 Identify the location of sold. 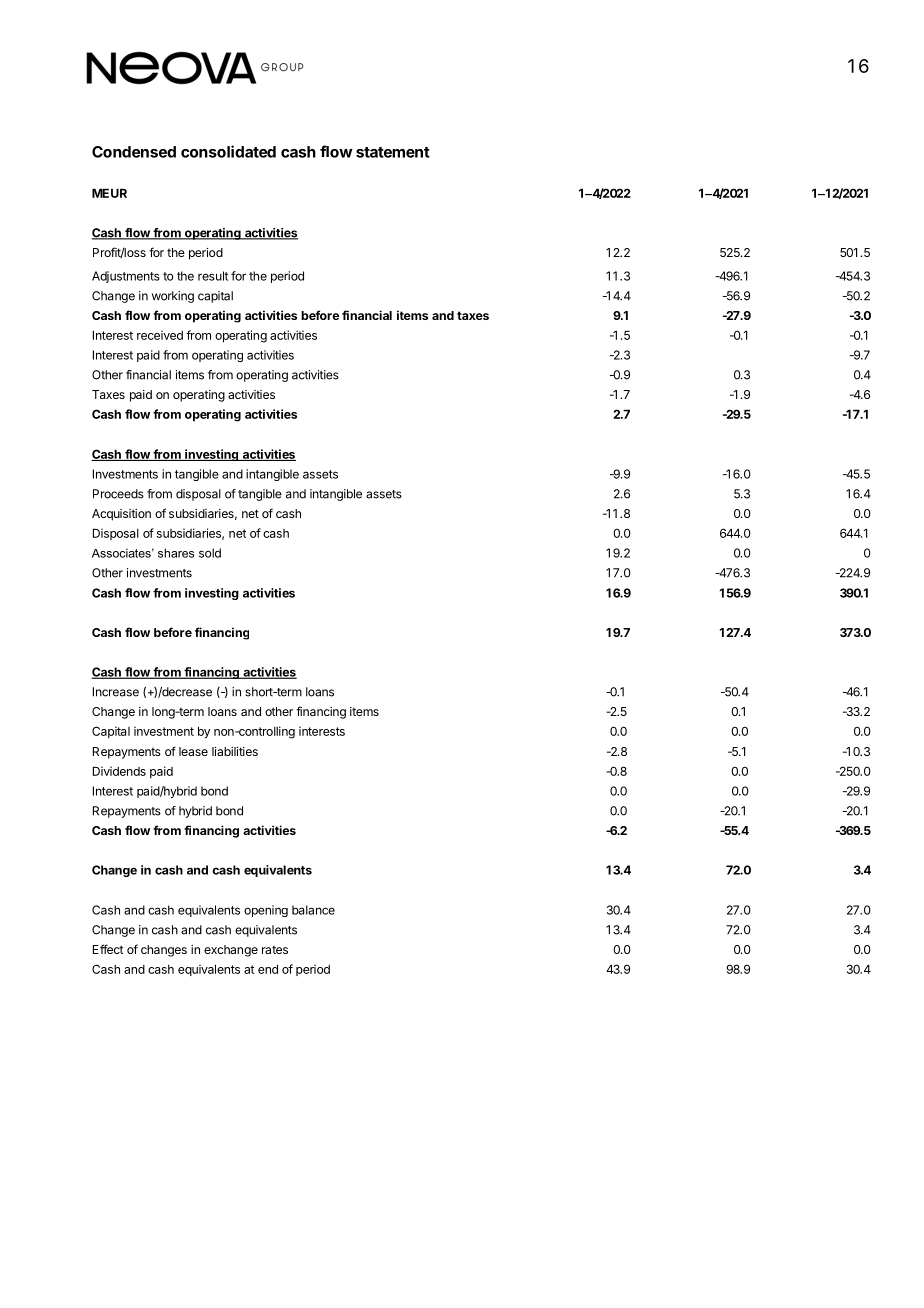
(210, 553).
